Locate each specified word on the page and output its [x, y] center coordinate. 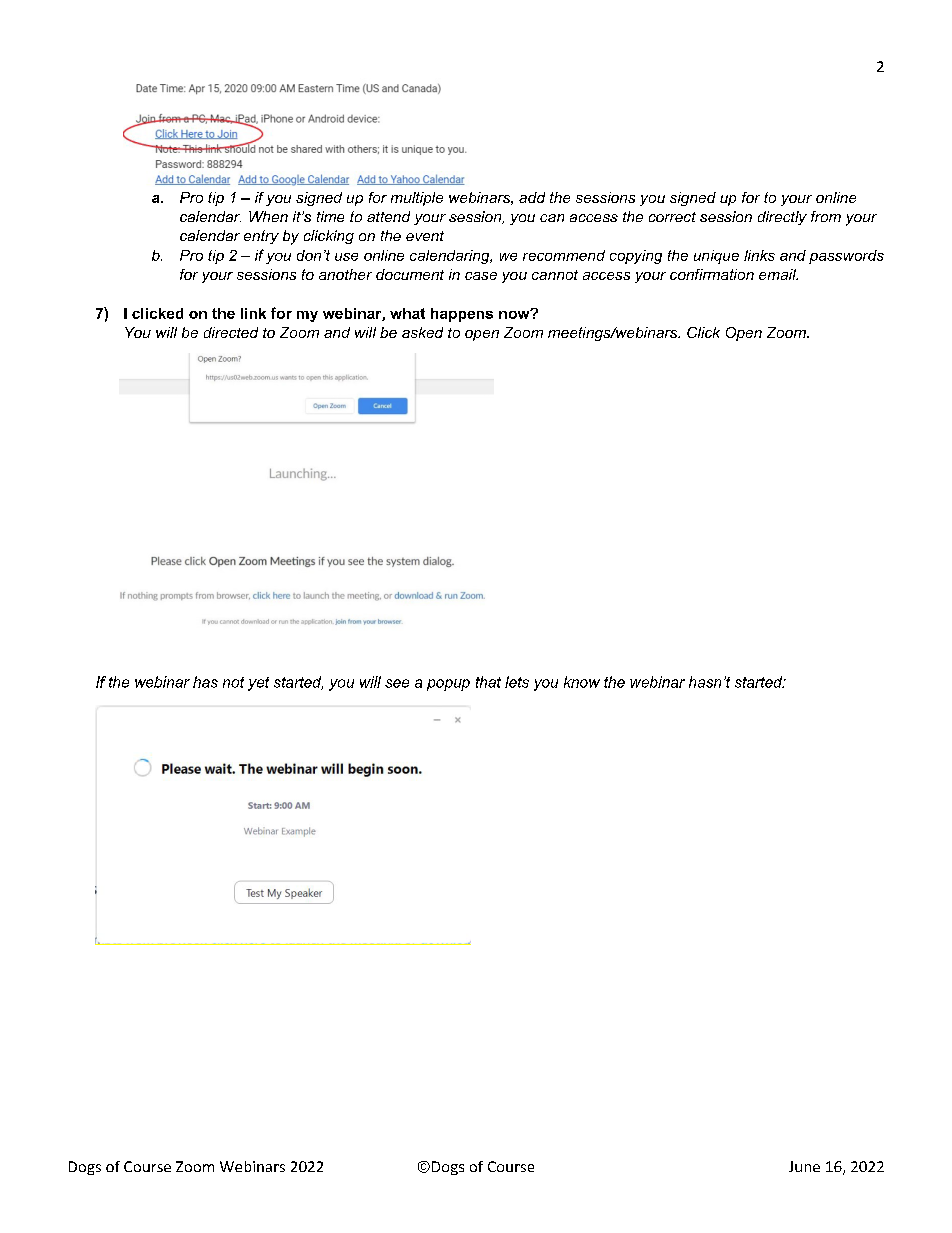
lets [517, 682]
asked [422, 332]
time [330, 216]
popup [448, 685]
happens [462, 315]
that [488, 682]
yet [258, 684]
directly [782, 218]
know [582, 682]
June [804, 1166]
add [532, 197]
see [397, 683]
